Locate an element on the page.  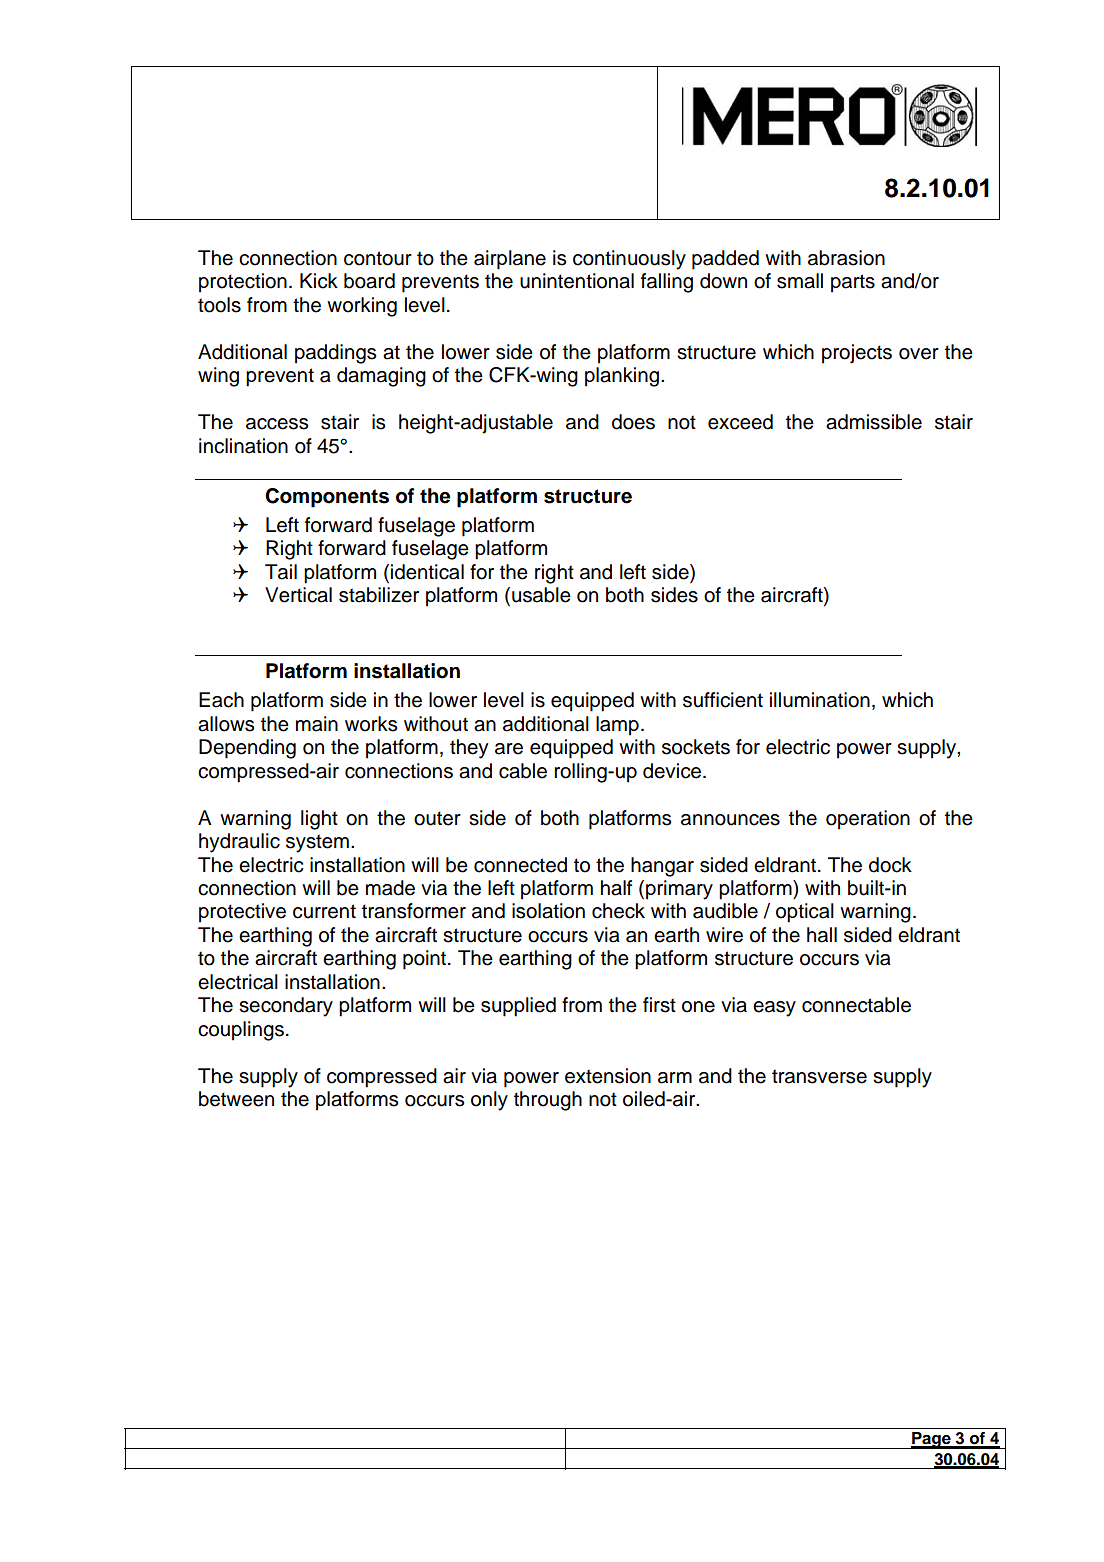
illumination is located at coordinates (820, 700).
